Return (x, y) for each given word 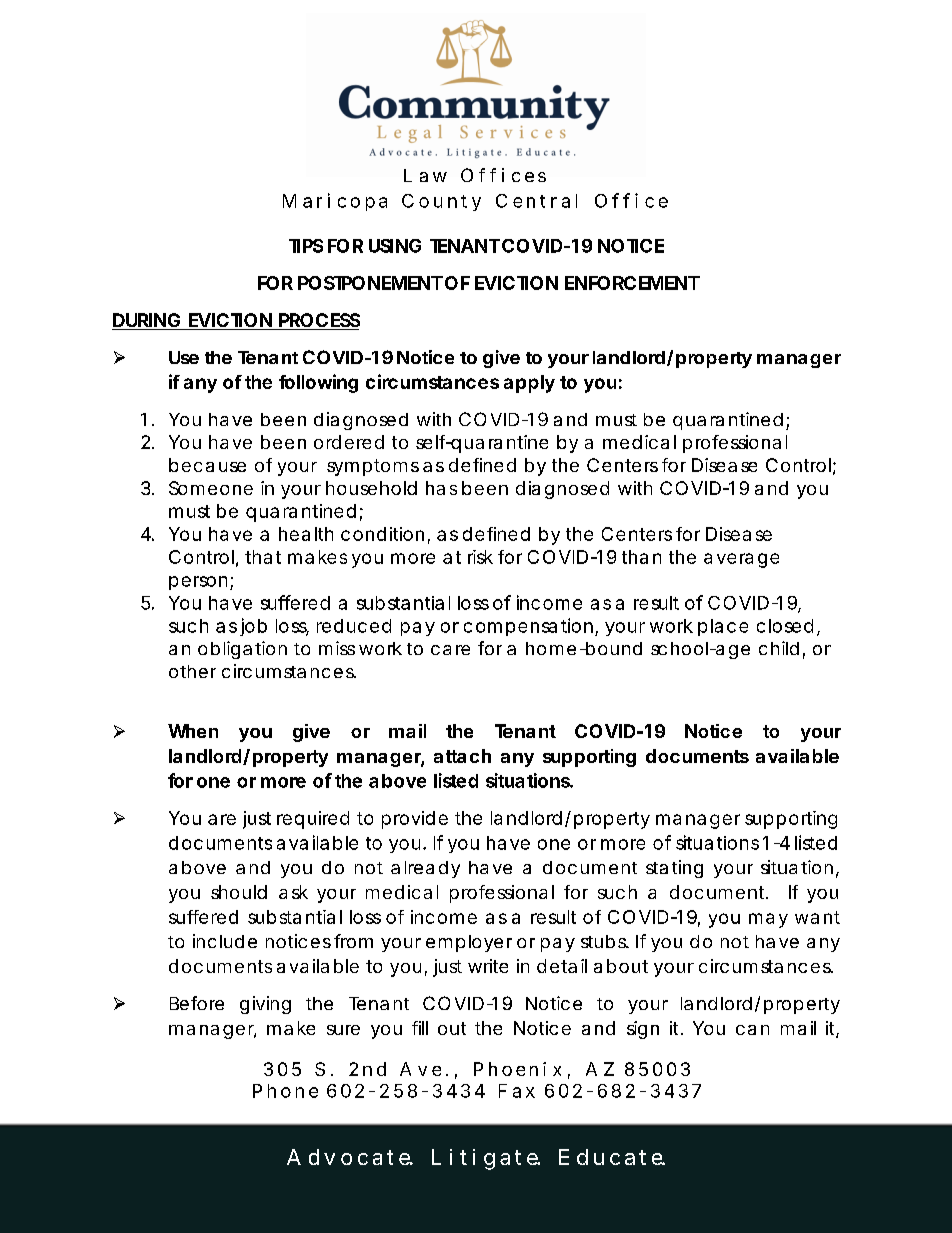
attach (462, 756)
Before (197, 1003)
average (741, 560)
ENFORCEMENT (632, 283)
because (207, 465)
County (441, 202)
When (193, 731)
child (779, 648)
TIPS (306, 246)
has (441, 488)
